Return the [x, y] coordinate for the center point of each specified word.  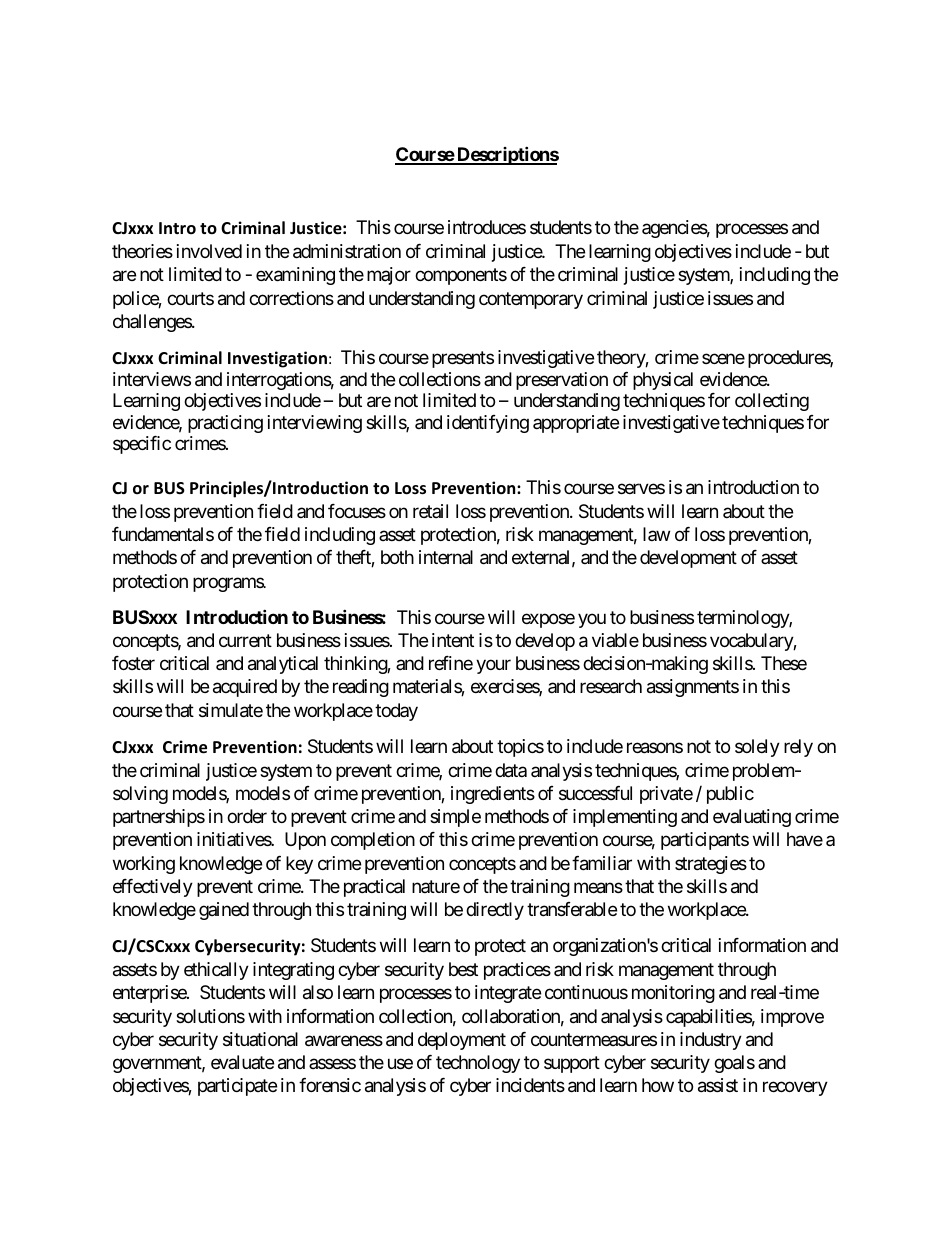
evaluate [242, 1062]
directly [495, 911]
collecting [772, 402]
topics [520, 748]
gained [224, 911]
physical [663, 381]
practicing [225, 424]
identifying [488, 424]
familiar [602, 863]
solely [757, 748]
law [656, 534]
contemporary [531, 300]
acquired [245, 688]
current [245, 640]
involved [209, 251]
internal [446, 557]
